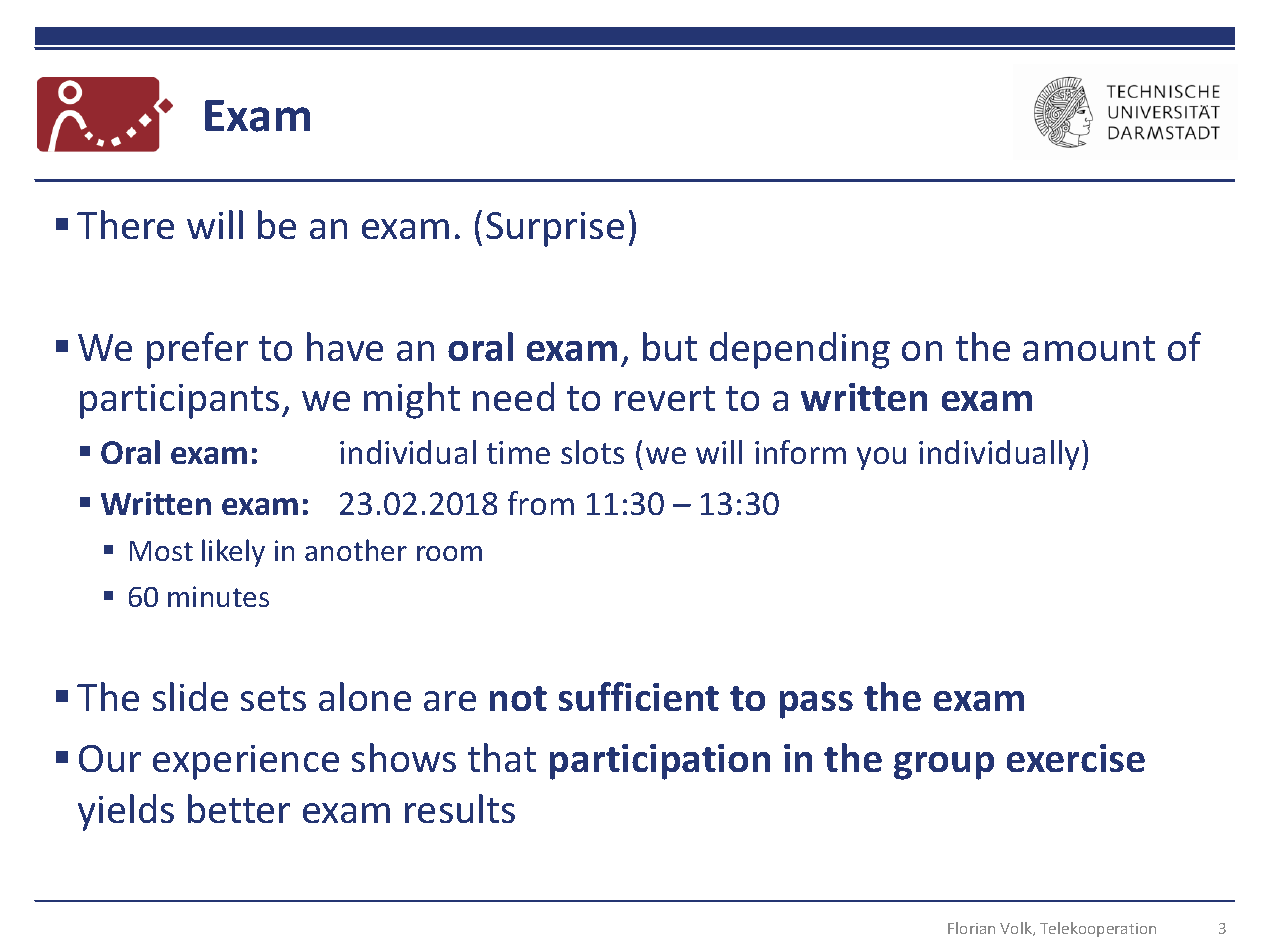 This screenshot has height=952, width=1270. What do you see at coordinates (190, 696) in the screenshot?
I see `slide` at bounding box center [190, 696].
